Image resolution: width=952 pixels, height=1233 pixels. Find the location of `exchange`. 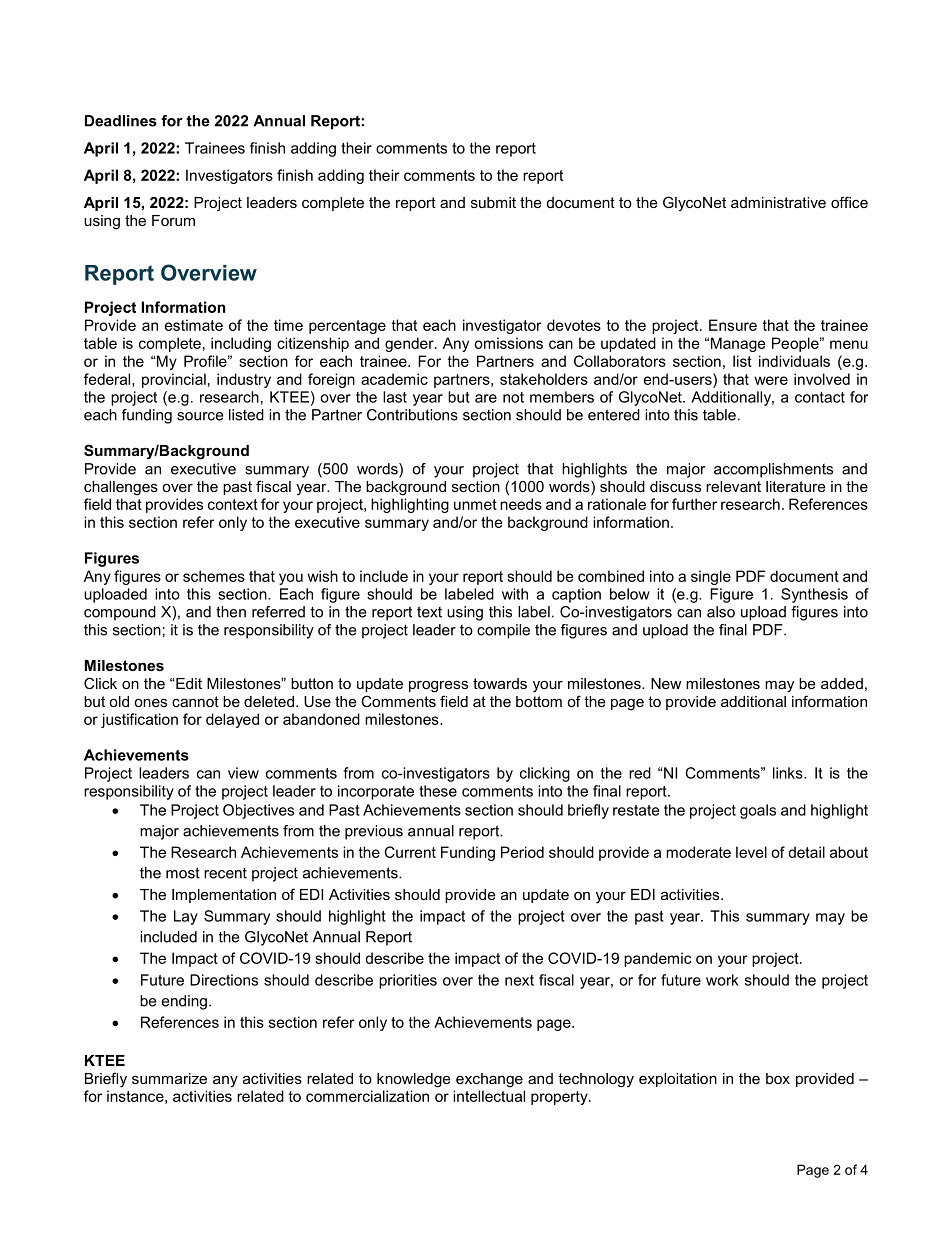

exchange is located at coordinates (489, 1080).
